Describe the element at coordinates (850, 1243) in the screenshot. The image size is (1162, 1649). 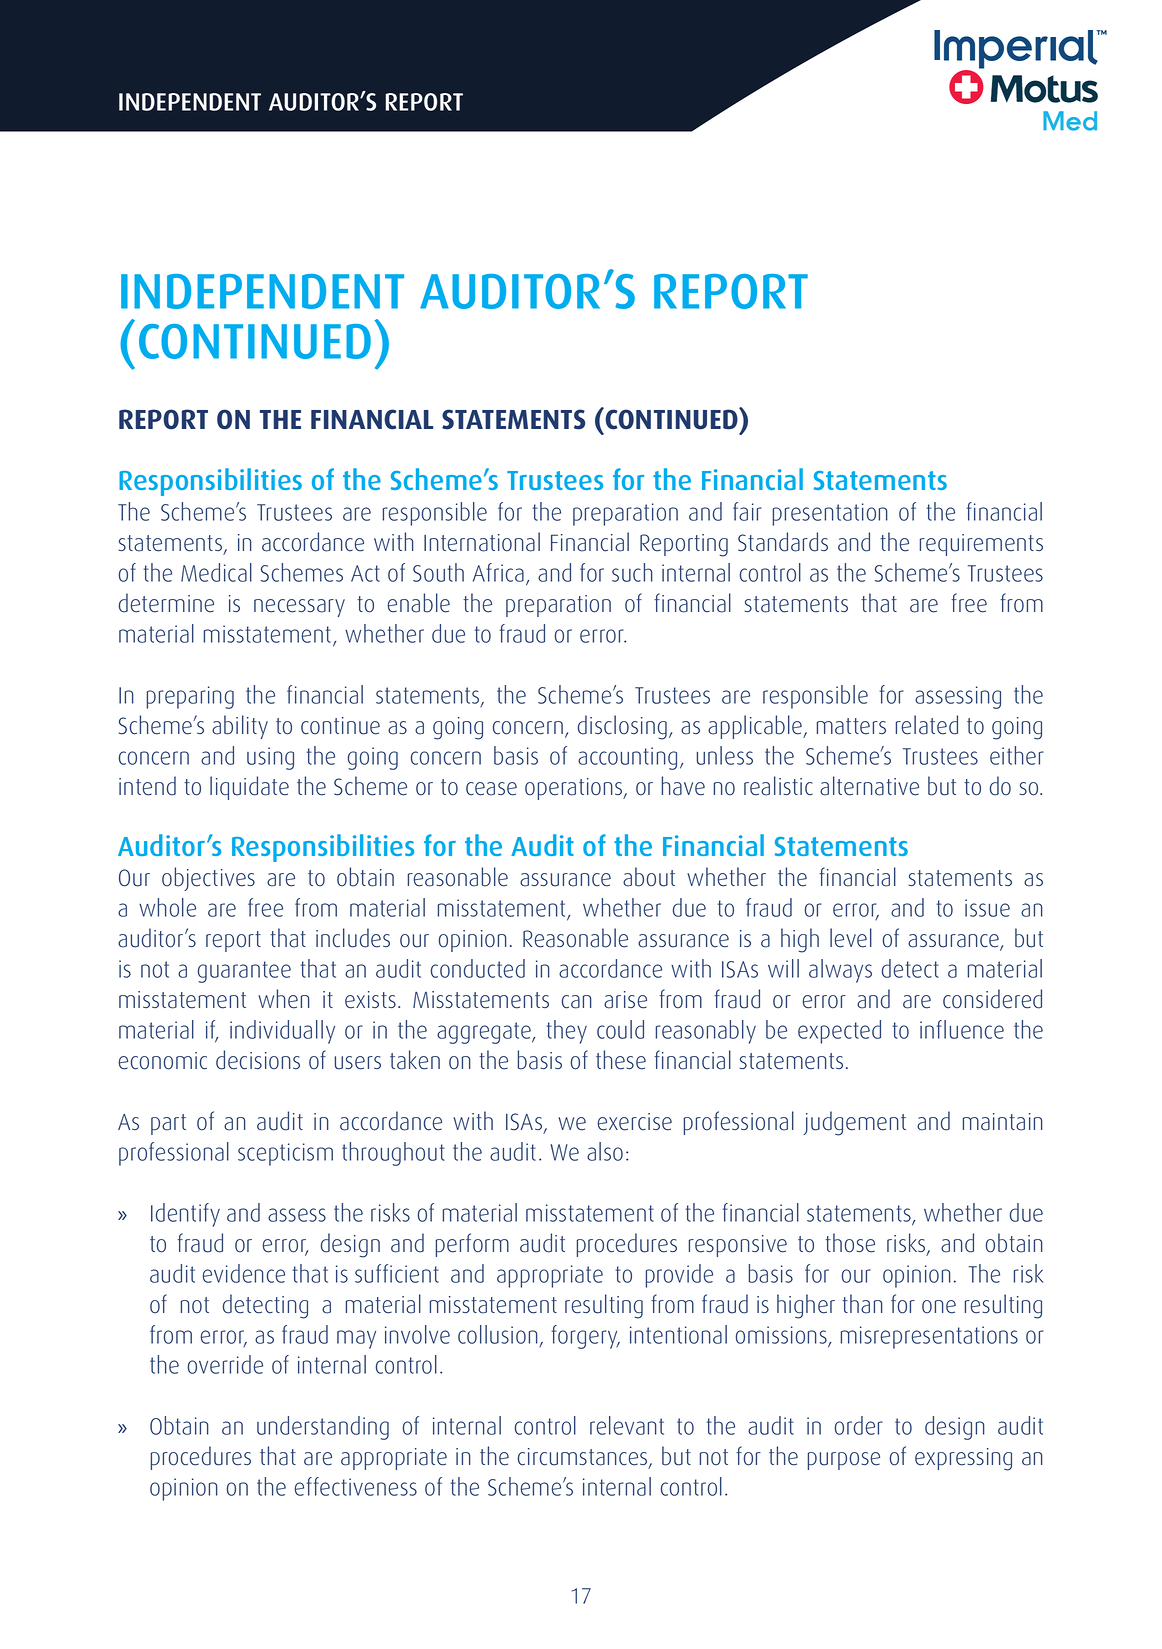
I see `those` at that location.
